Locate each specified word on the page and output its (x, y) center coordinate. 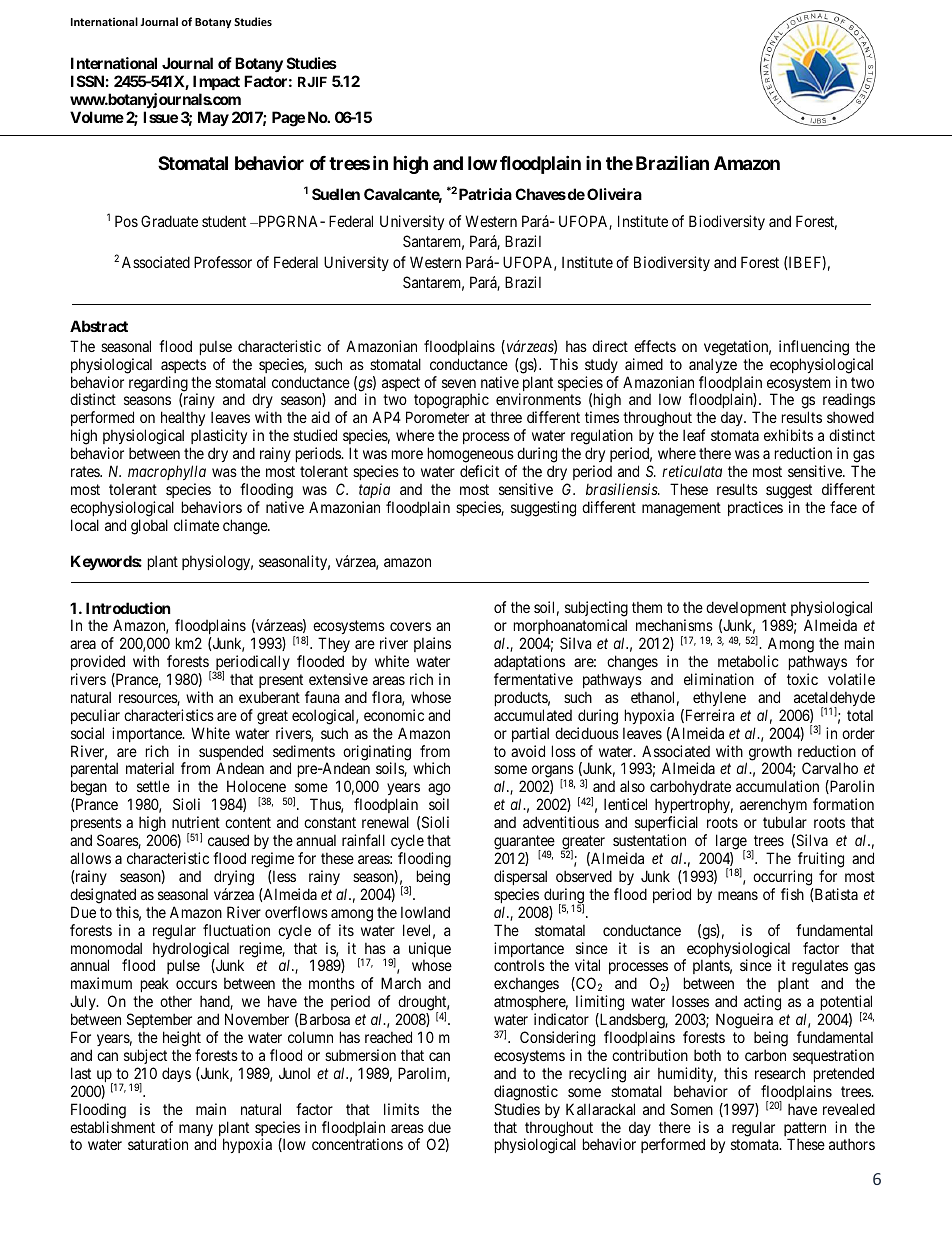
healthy (183, 420)
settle (153, 786)
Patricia (485, 194)
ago (439, 791)
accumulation (777, 786)
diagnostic (526, 1093)
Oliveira (614, 194)
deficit (479, 471)
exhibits (788, 435)
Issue (160, 117)
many (196, 1130)
